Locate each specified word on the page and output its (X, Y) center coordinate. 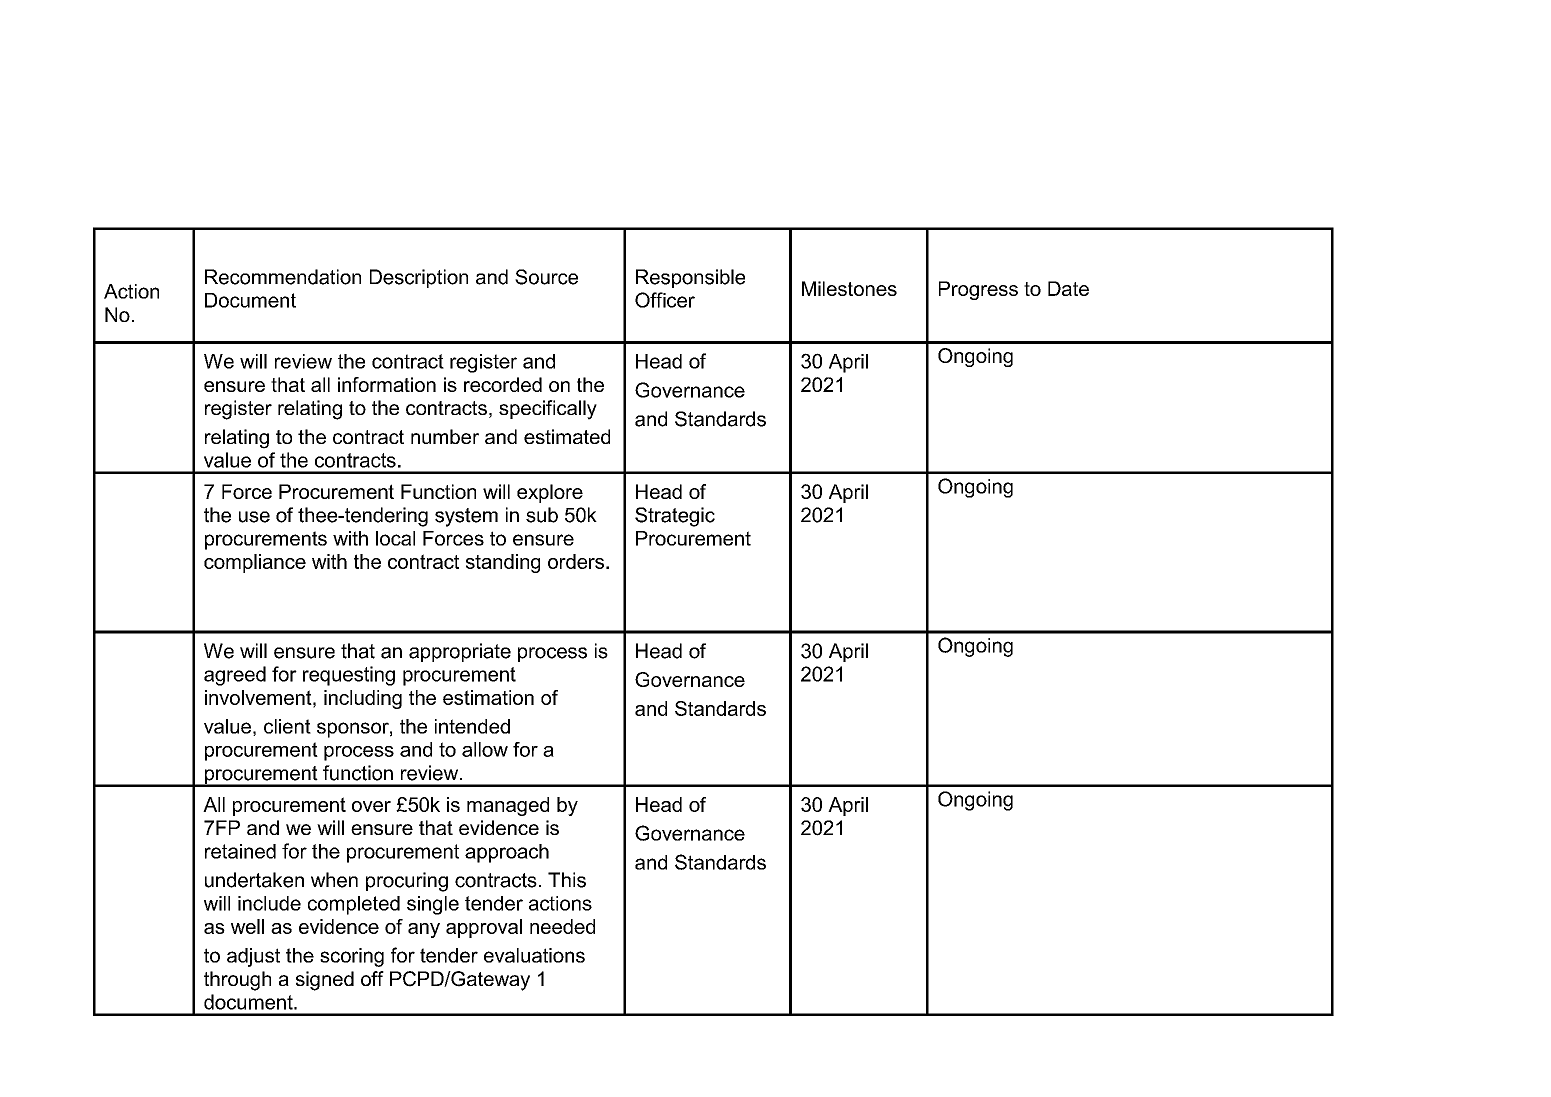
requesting (349, 676)
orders (576, 561)
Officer (665, 300)
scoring (352, 957)
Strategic (675, 517)
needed (562, 926)
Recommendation (283, 277)
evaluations (534, 955)
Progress (978, 290)
